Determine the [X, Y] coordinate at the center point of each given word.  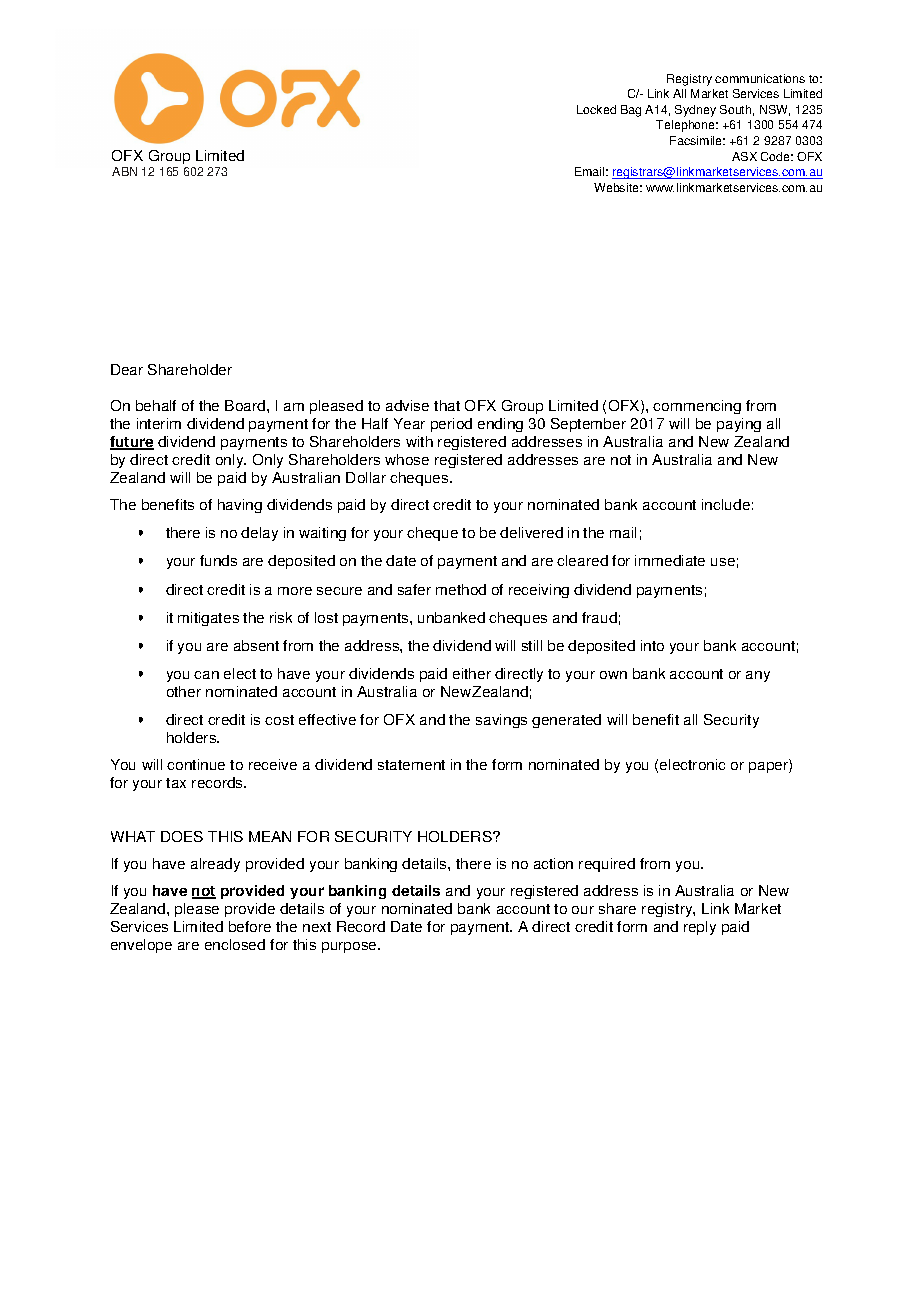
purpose [350, 947]
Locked [596, 109]
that [447, 405]
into [652, 645]
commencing [697, 407]
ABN [124, 171]
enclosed [235, 944]
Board [246, 405]
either [472, 673]
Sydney [695, 111]
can [206, 675]
